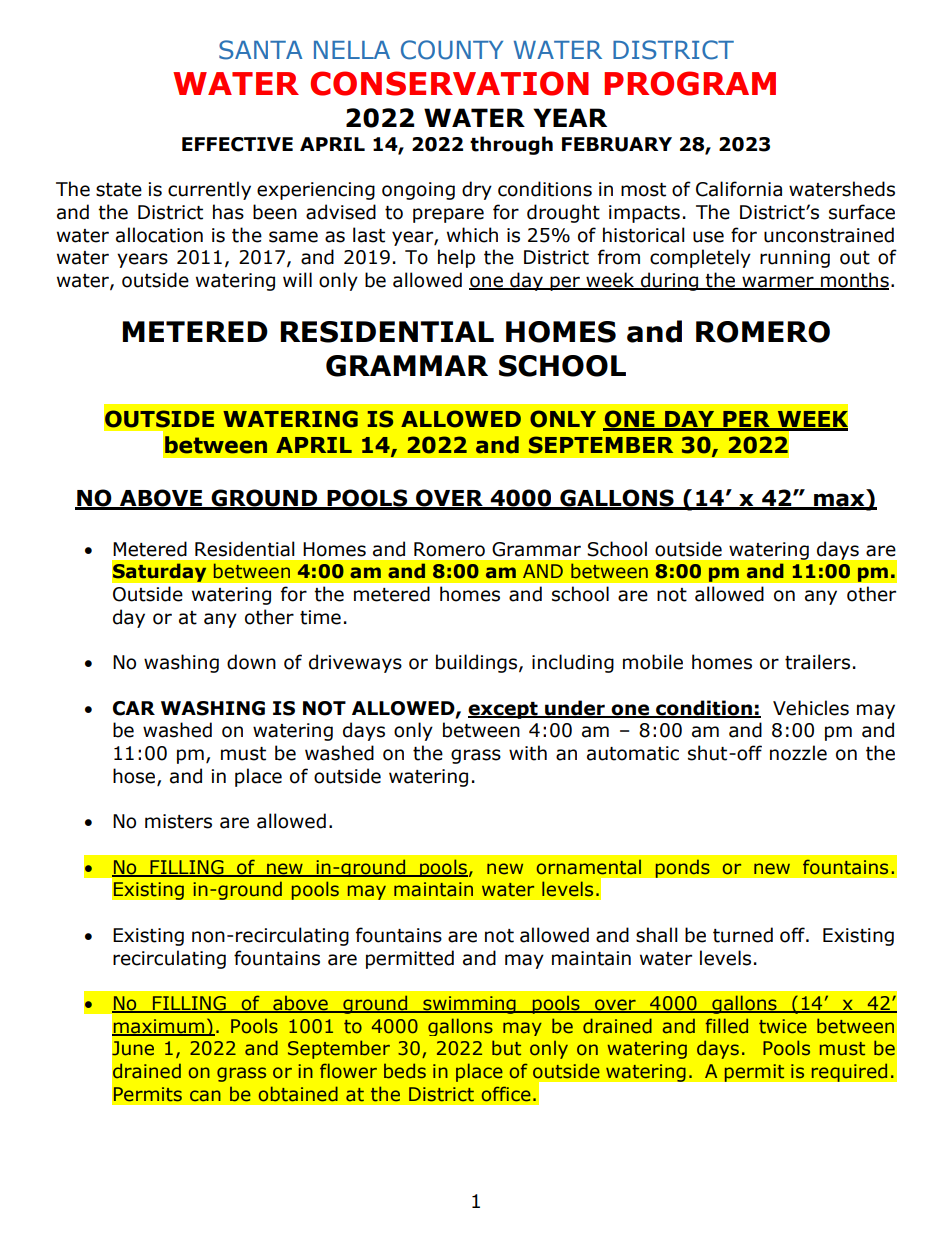 The image size is (952, 1233). Describe the element at coordinates (783, 1026) in the document. I see `twice` at that location.
